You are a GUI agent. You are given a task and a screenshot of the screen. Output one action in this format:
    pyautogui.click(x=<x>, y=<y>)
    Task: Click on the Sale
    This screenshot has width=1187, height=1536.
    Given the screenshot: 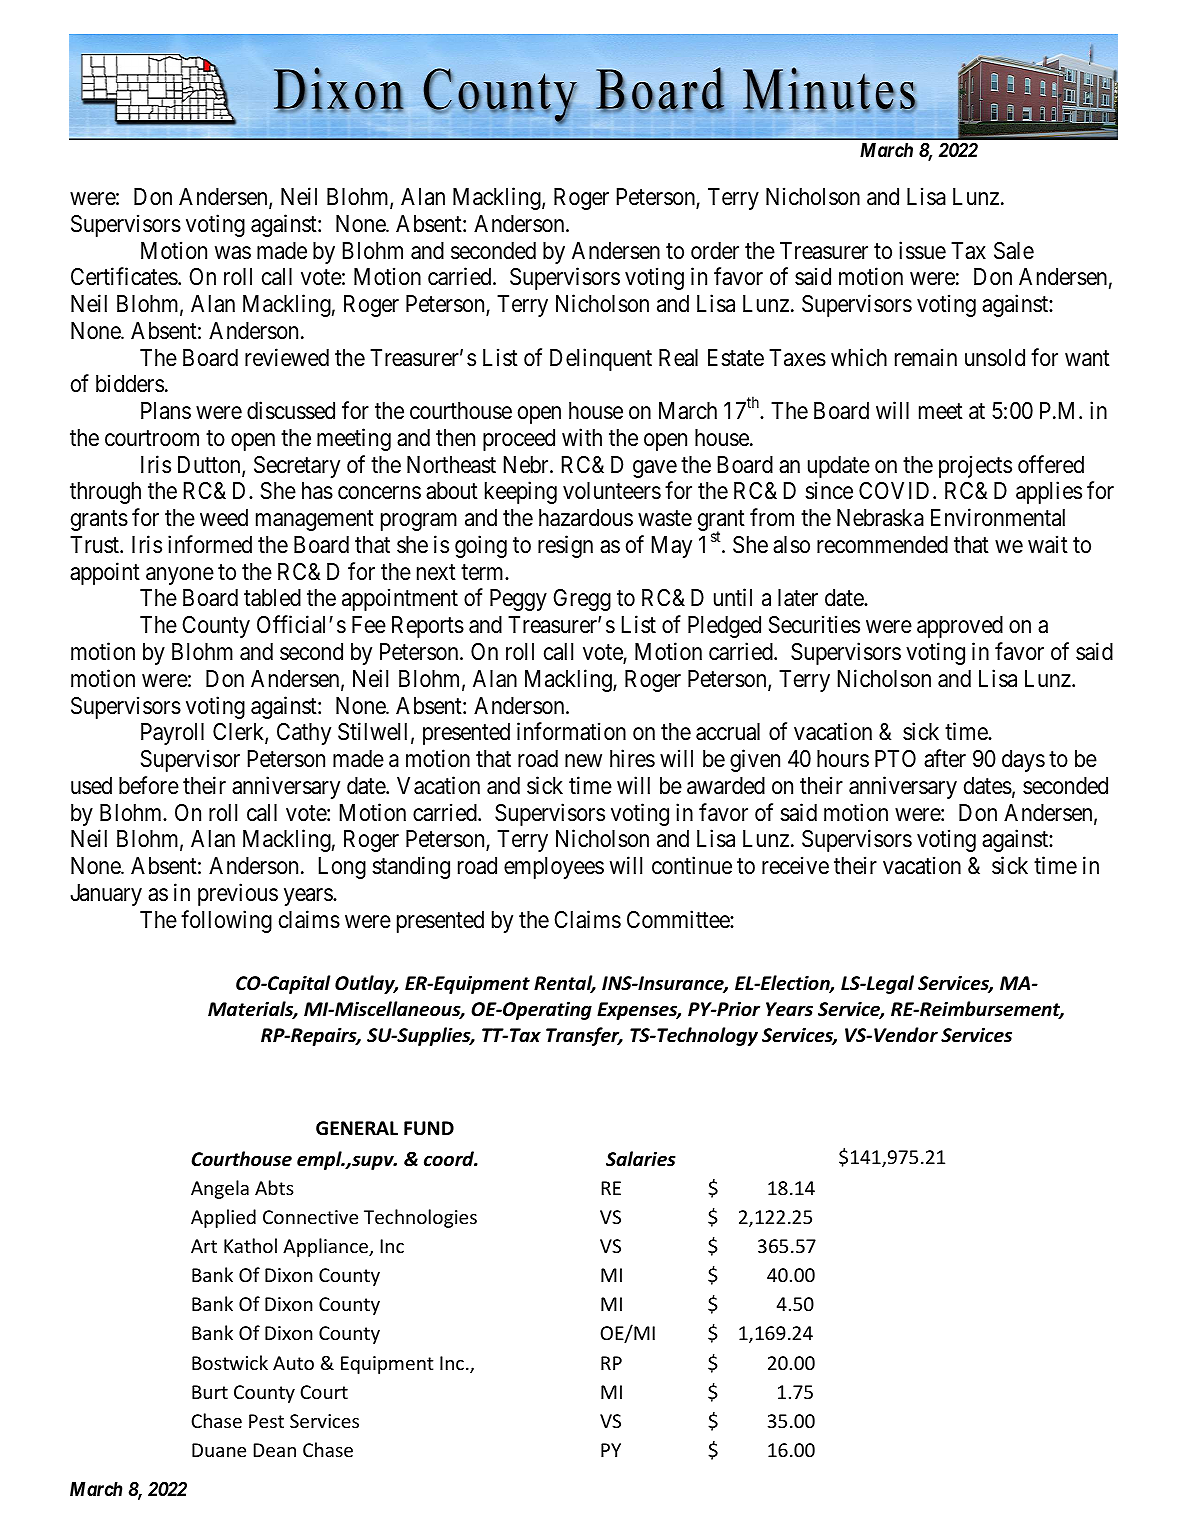 What is the action you would take?
    pyautogui.click(x=1014, y=251)
